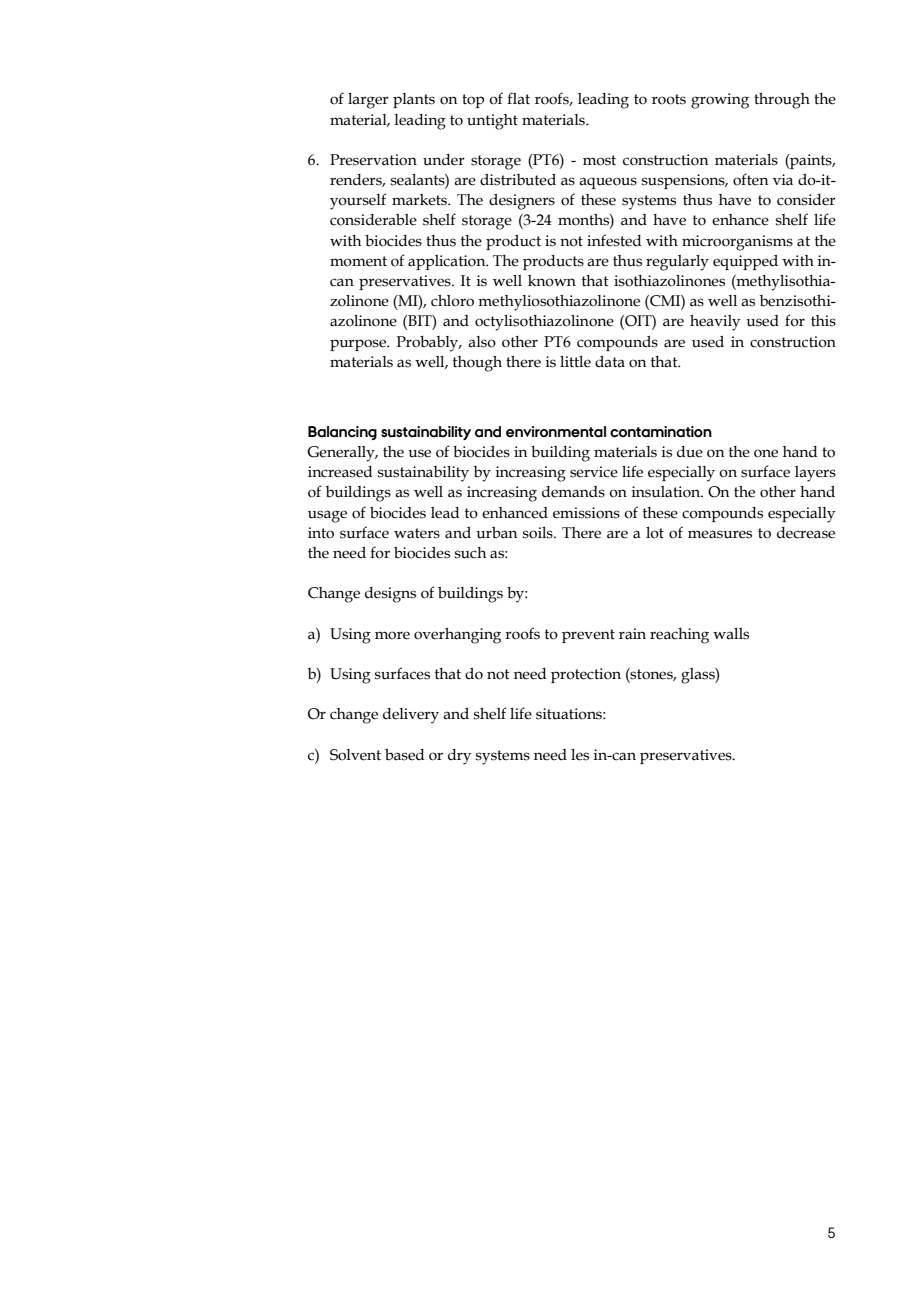  Describe the element at coordinates (404, 754) in the document. I see `based` at that location.
